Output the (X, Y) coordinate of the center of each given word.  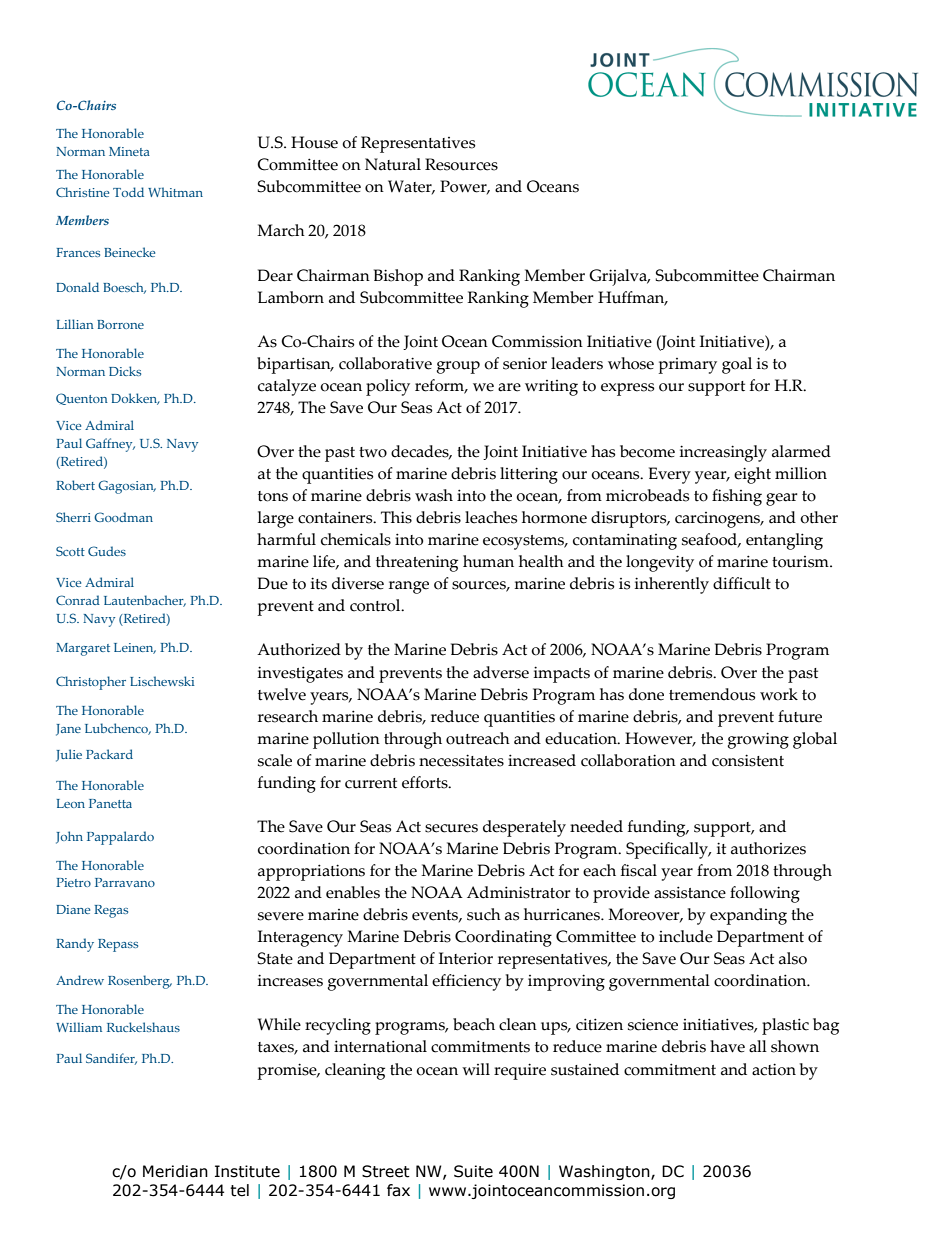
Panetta (110, 803)
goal (737, 365)
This (396, 517)
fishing (737, 497)
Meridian (175, 1171)
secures (451, 828)
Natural (393, 164)
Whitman (175, 192)
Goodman (123, 517)
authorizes (768, 848)
